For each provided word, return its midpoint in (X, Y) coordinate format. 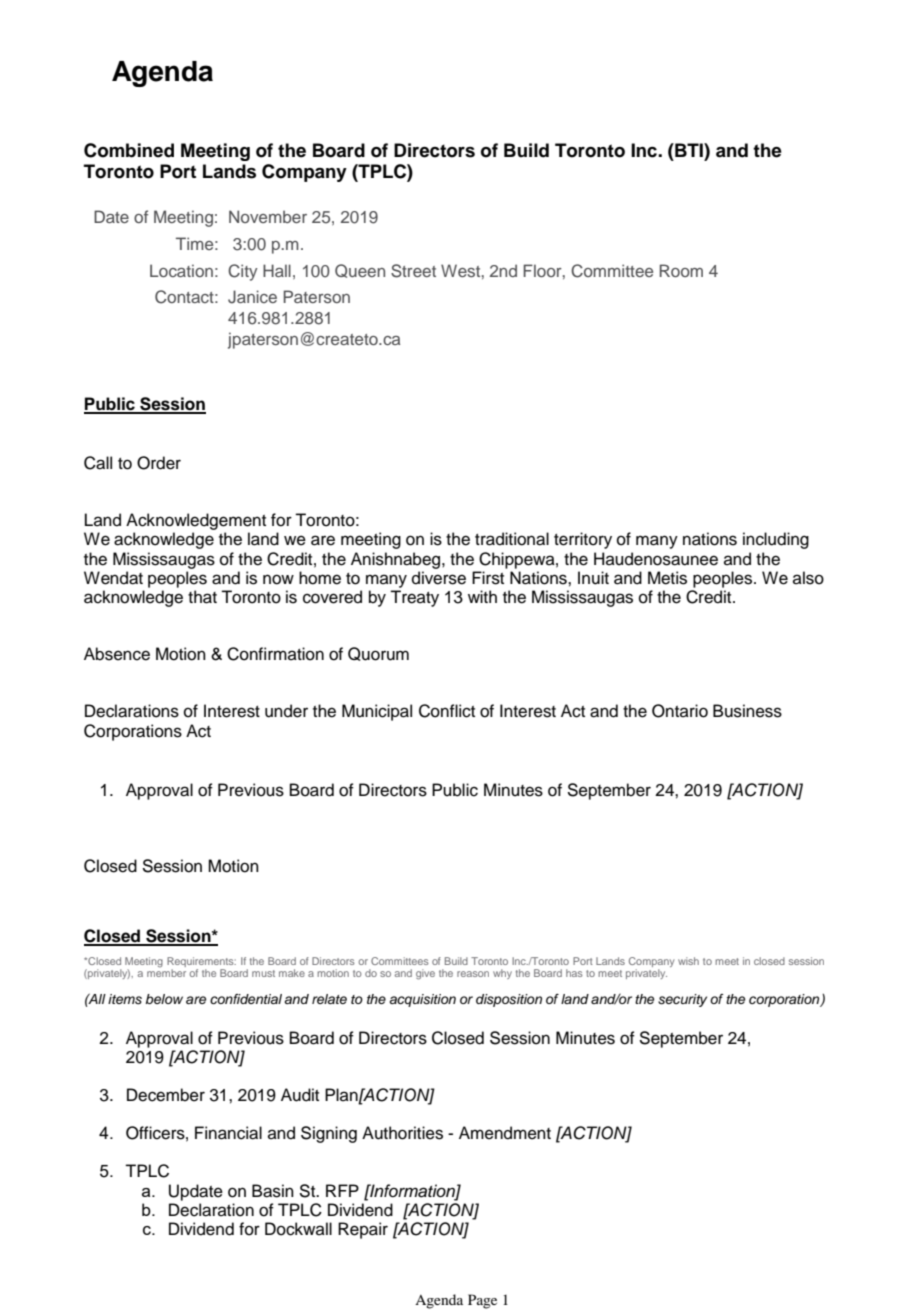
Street (413, 271)
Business (747, 711)
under (286, 711)
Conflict (447, 711)
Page (482, 1301)
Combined (129, 150)
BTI (689, 150)
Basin (273, 1191)
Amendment (505, 1133)
